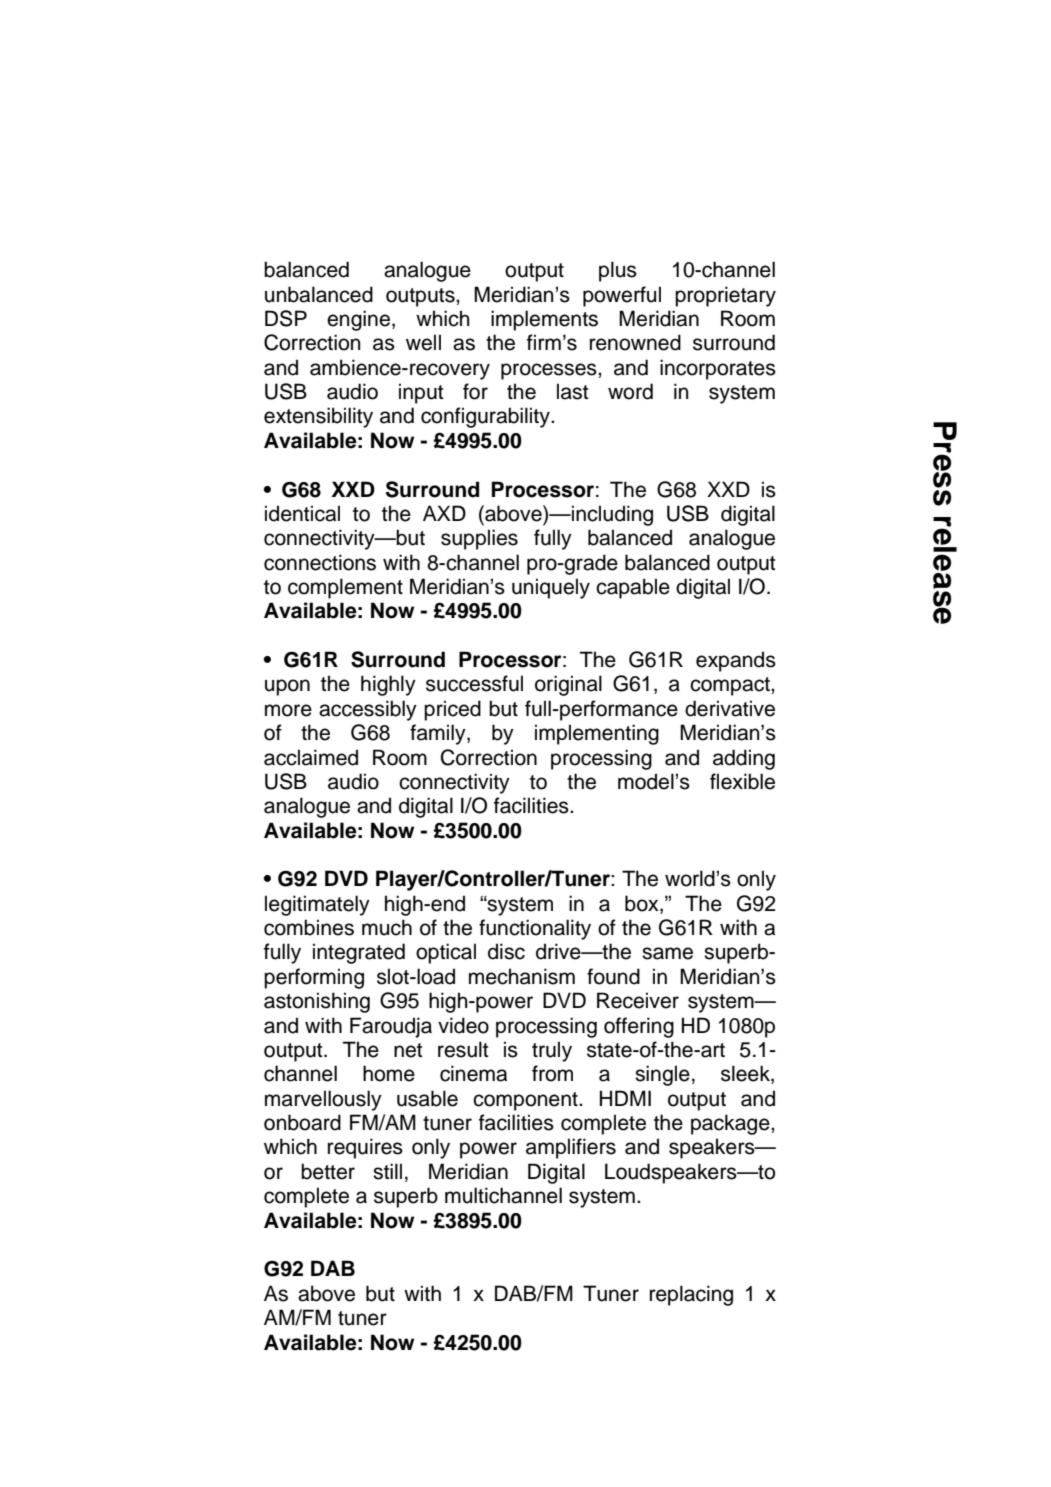  I want to click on supplies, so click(479, 539).
